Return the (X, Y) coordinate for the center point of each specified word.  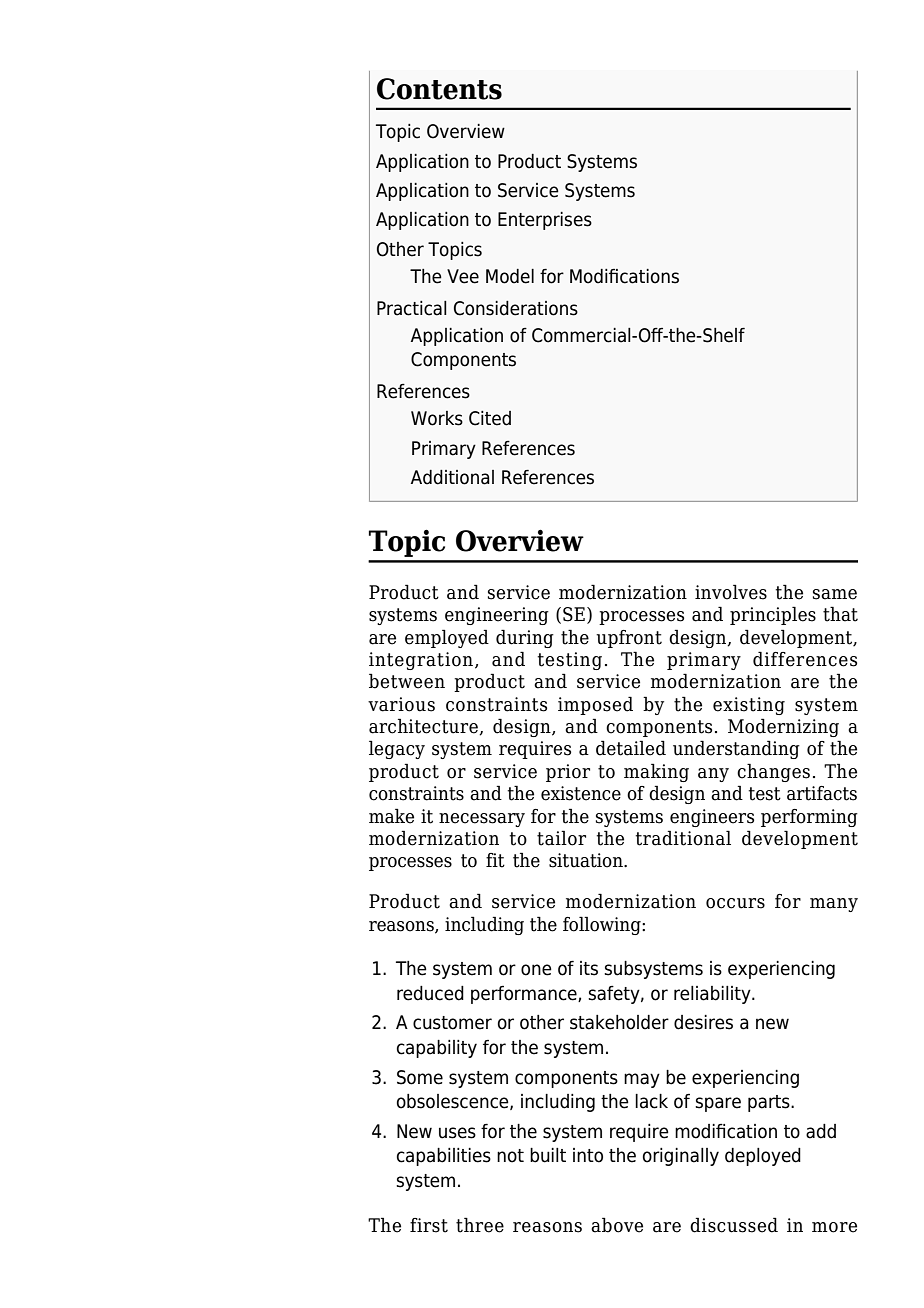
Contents (439, 89)
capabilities (444, 1157)
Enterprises (545, 221)
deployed (763, 1157)
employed (447, 638)
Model (510, 276)
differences (805, 659)
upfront (629, 639)
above (617, 1225)
